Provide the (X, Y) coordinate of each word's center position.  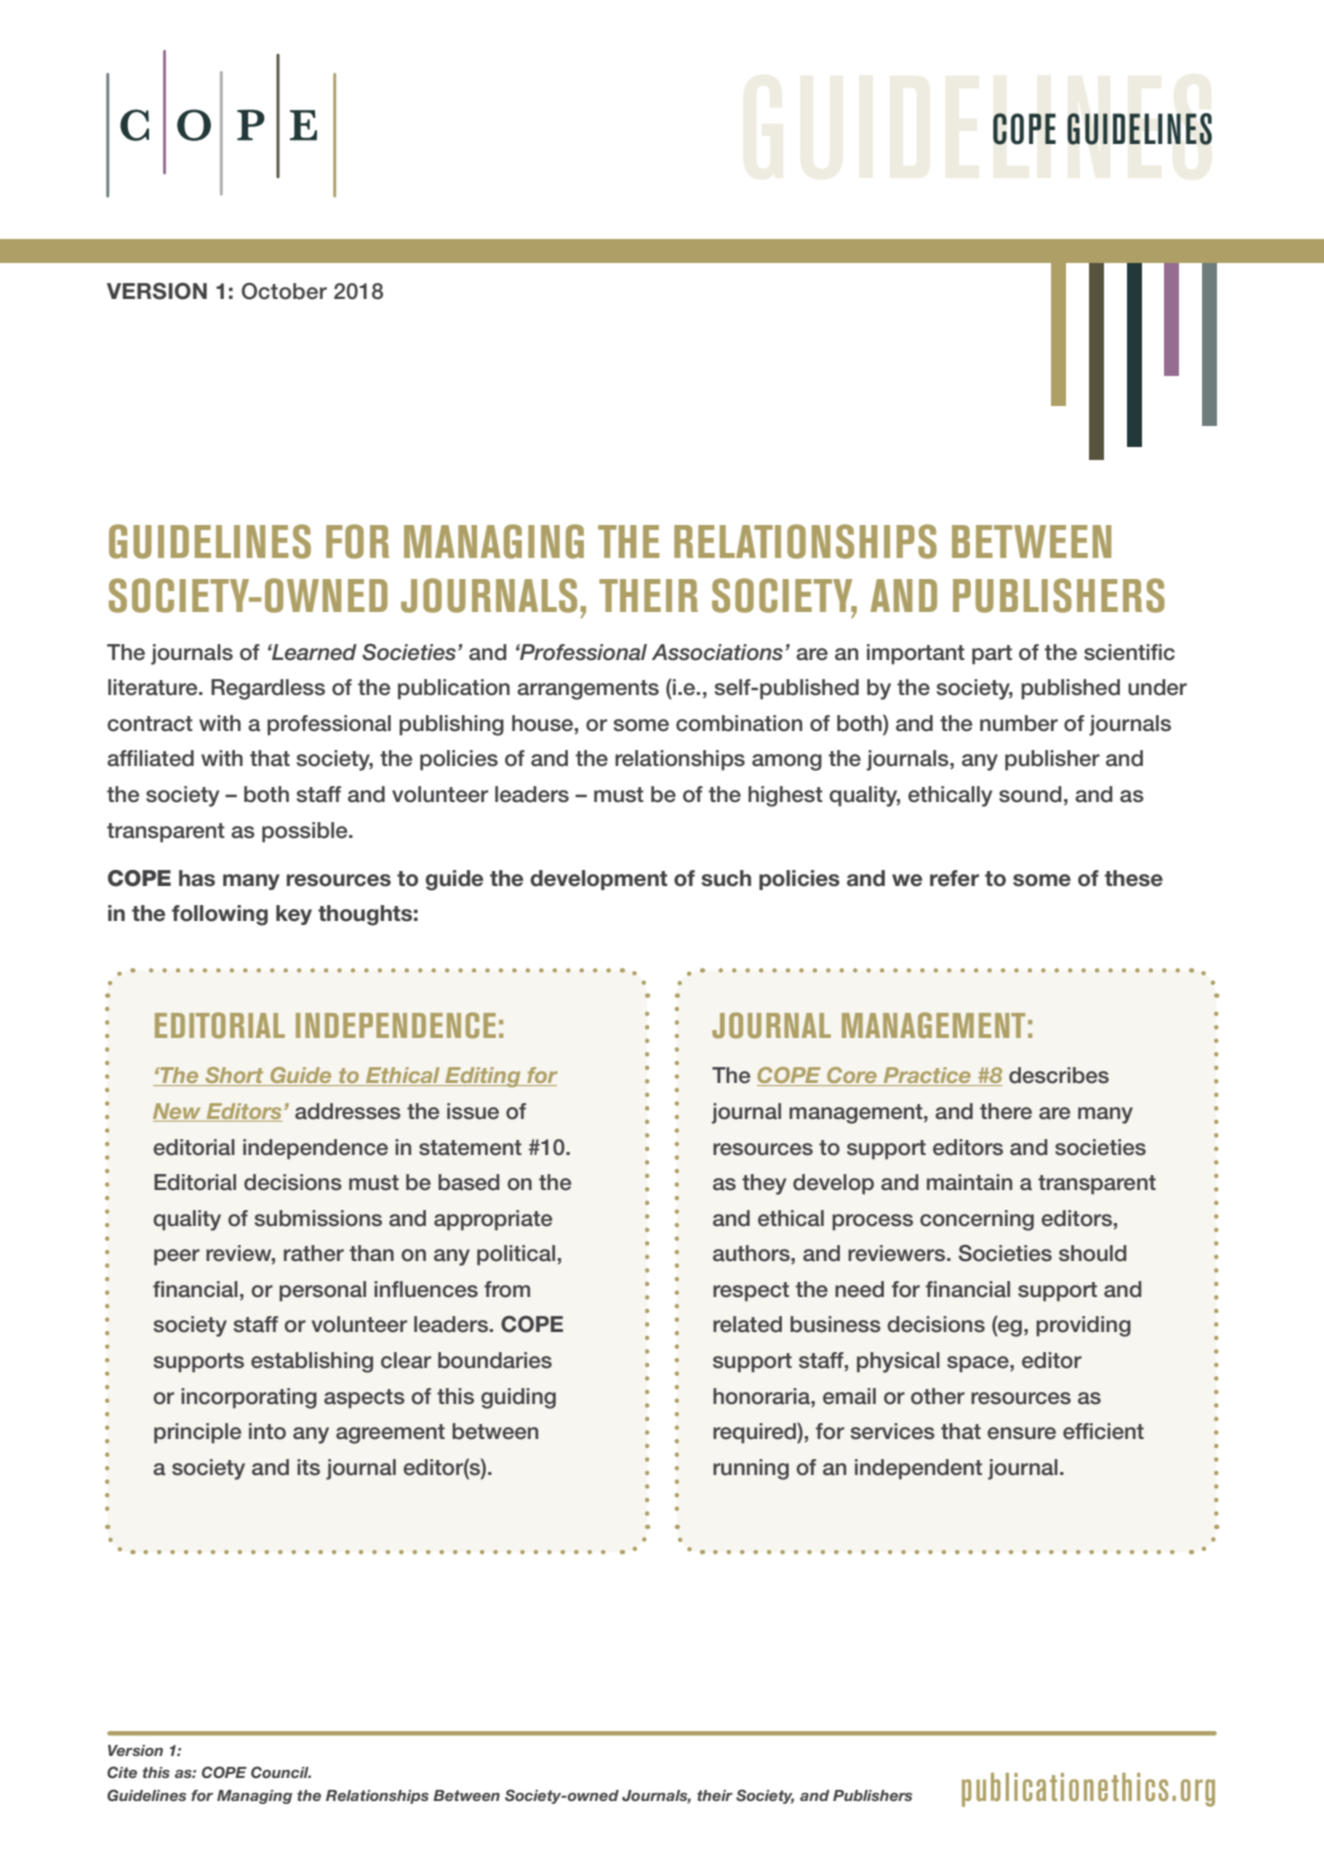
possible (306, 832)
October (284, 291)
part (992, 655)
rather (314, 1253)
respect (751, 1292)
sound (1030, 794)
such (726, 878)
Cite (122, 1772)
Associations (717, 652)
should (1092, 1253)
